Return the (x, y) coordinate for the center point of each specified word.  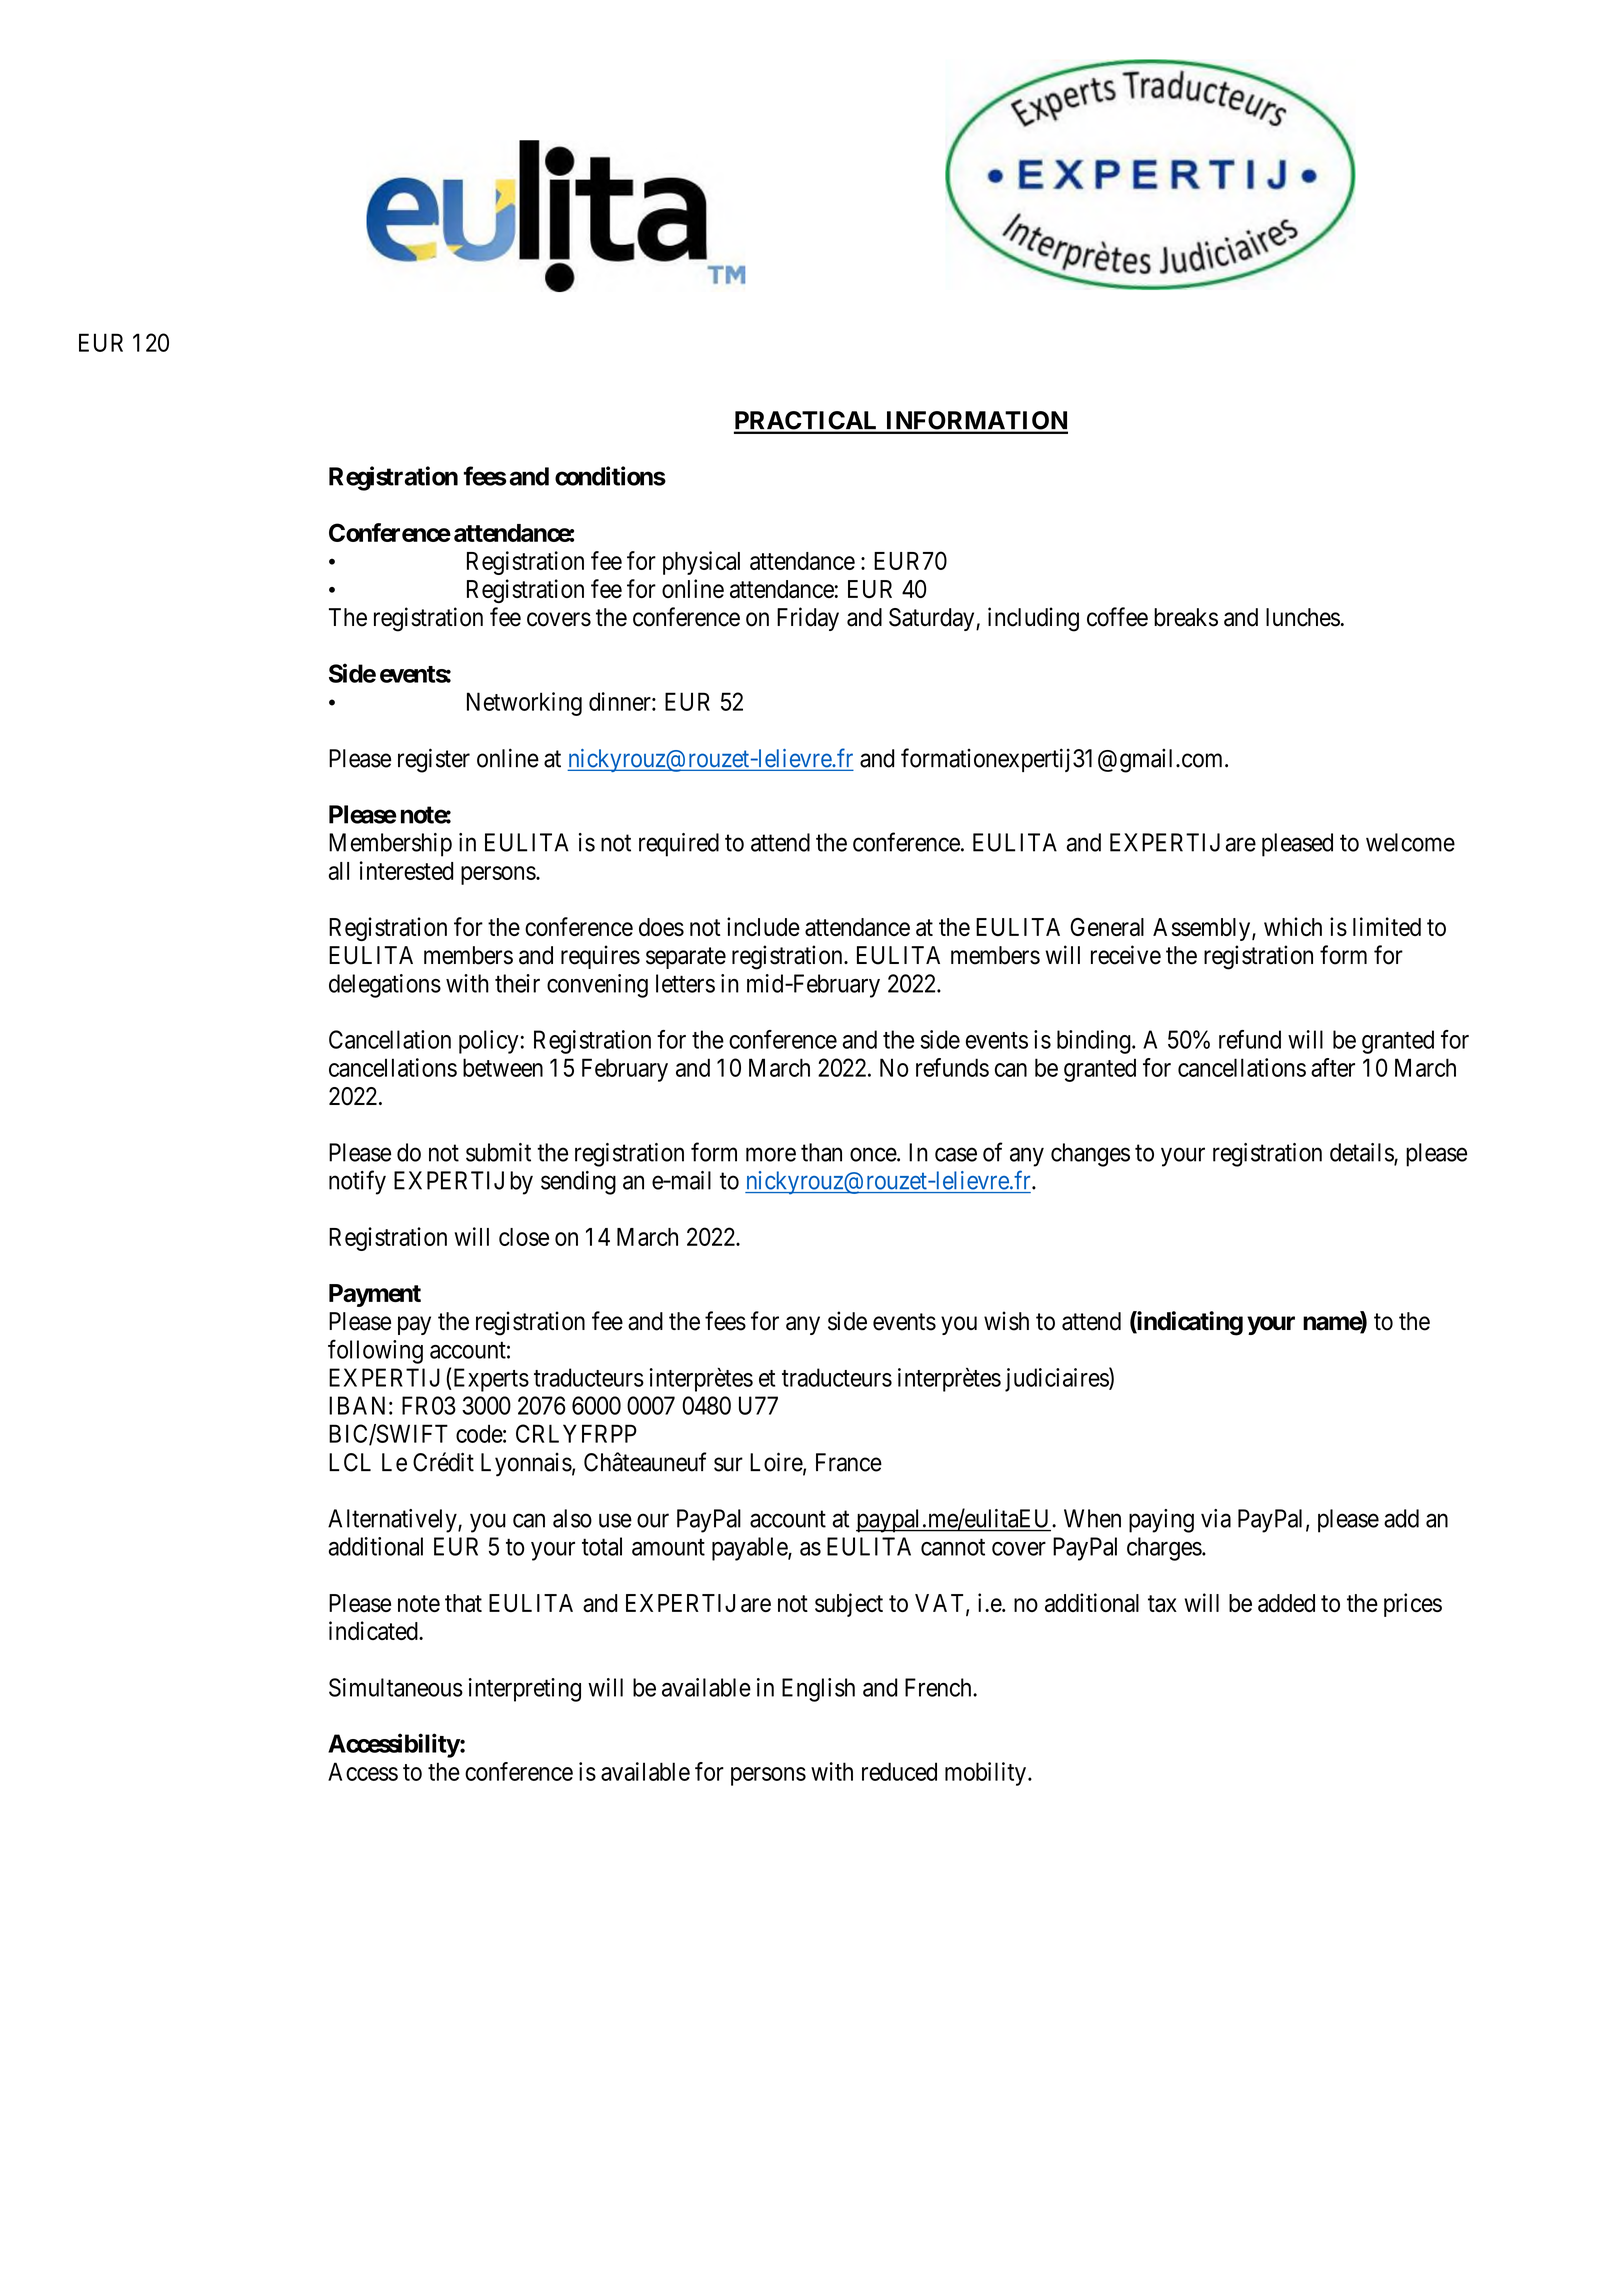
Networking (524, 704)
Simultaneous (396, 1687)
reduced (899, 1771)
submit (498, 1152)
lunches (1303, 617)
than (821, 1152)
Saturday (933, 619)
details (1362, 1153)
